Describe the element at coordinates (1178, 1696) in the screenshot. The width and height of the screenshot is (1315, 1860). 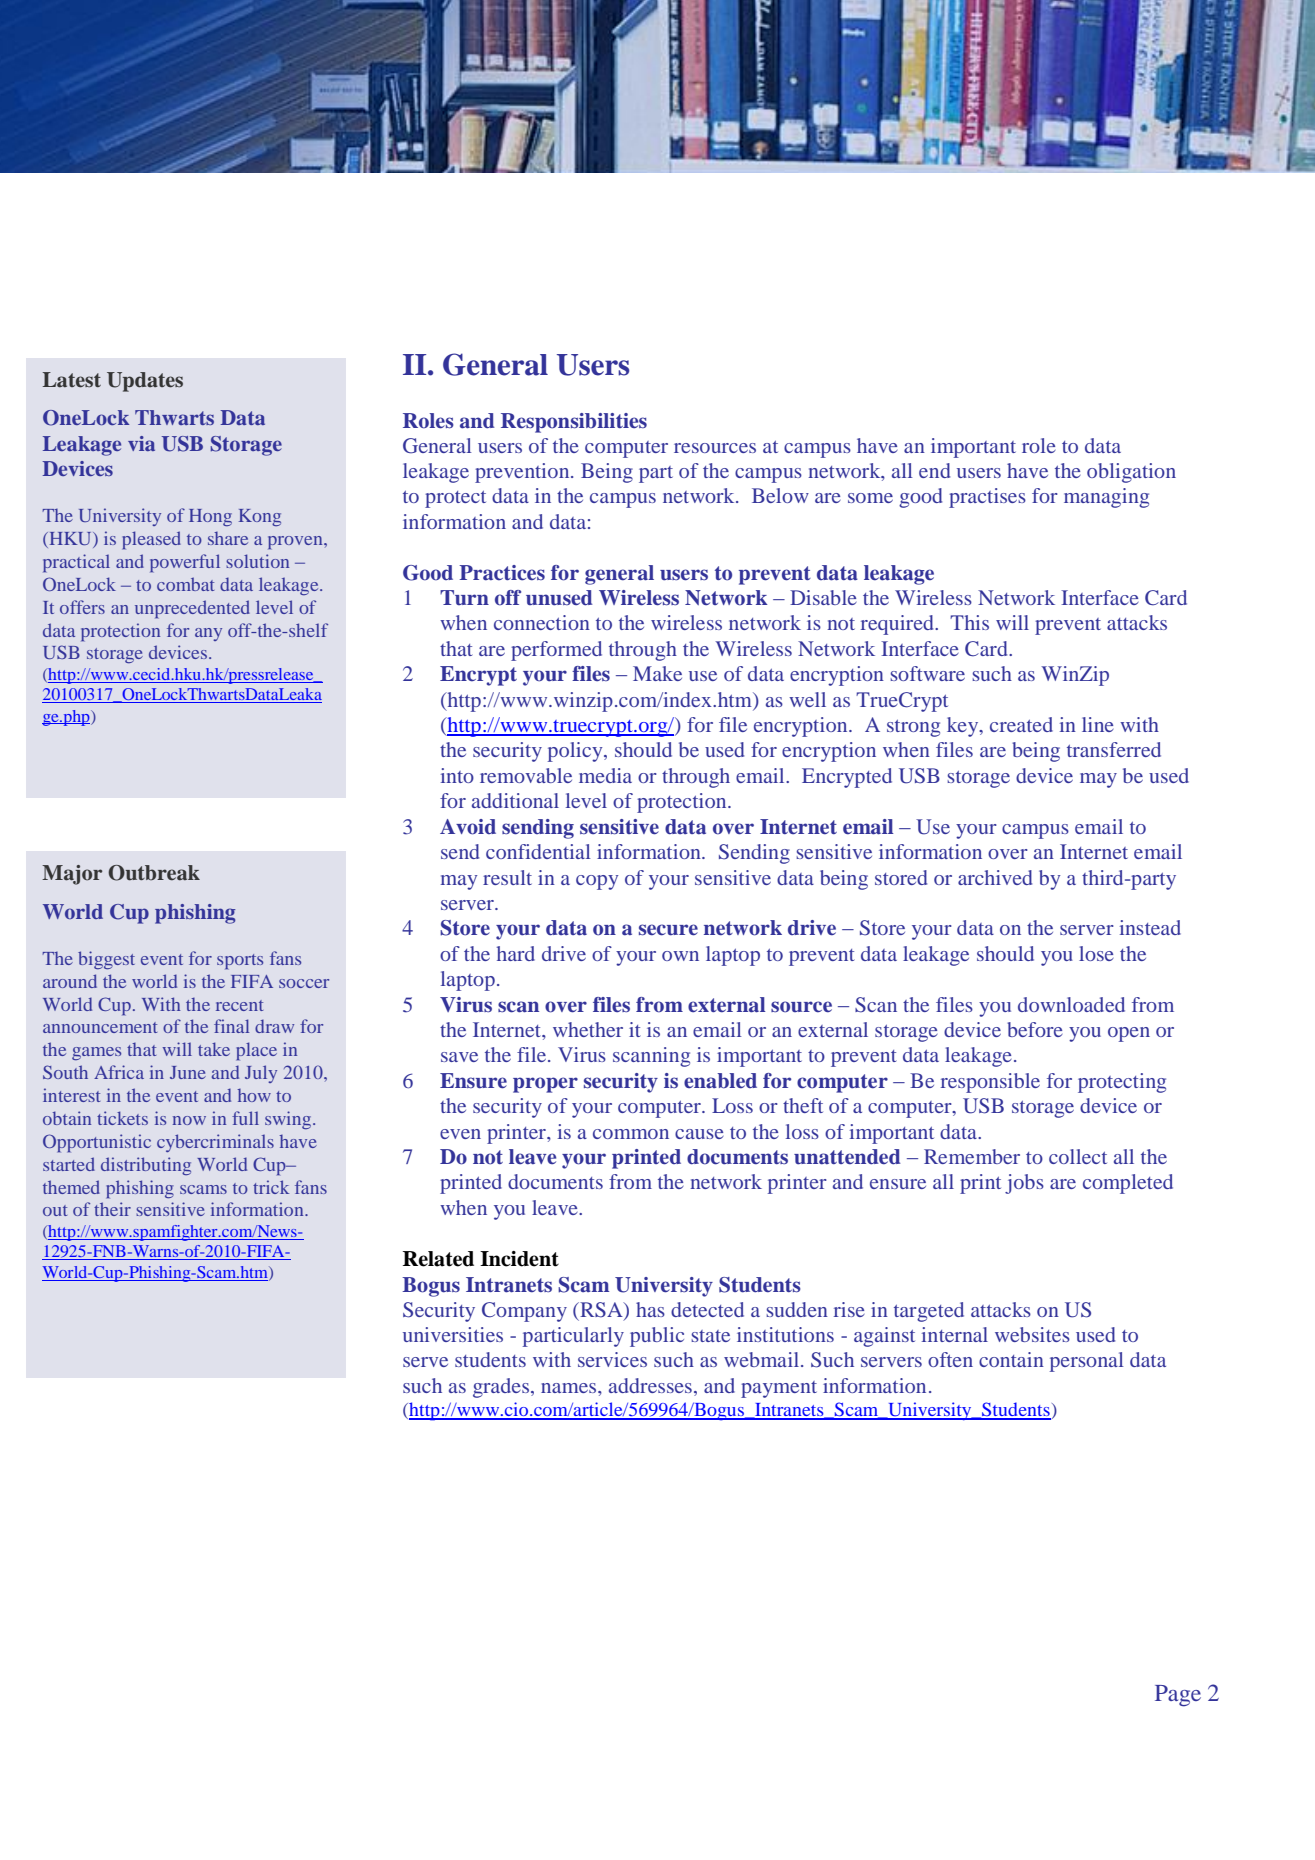
I see `Page` at that location.
